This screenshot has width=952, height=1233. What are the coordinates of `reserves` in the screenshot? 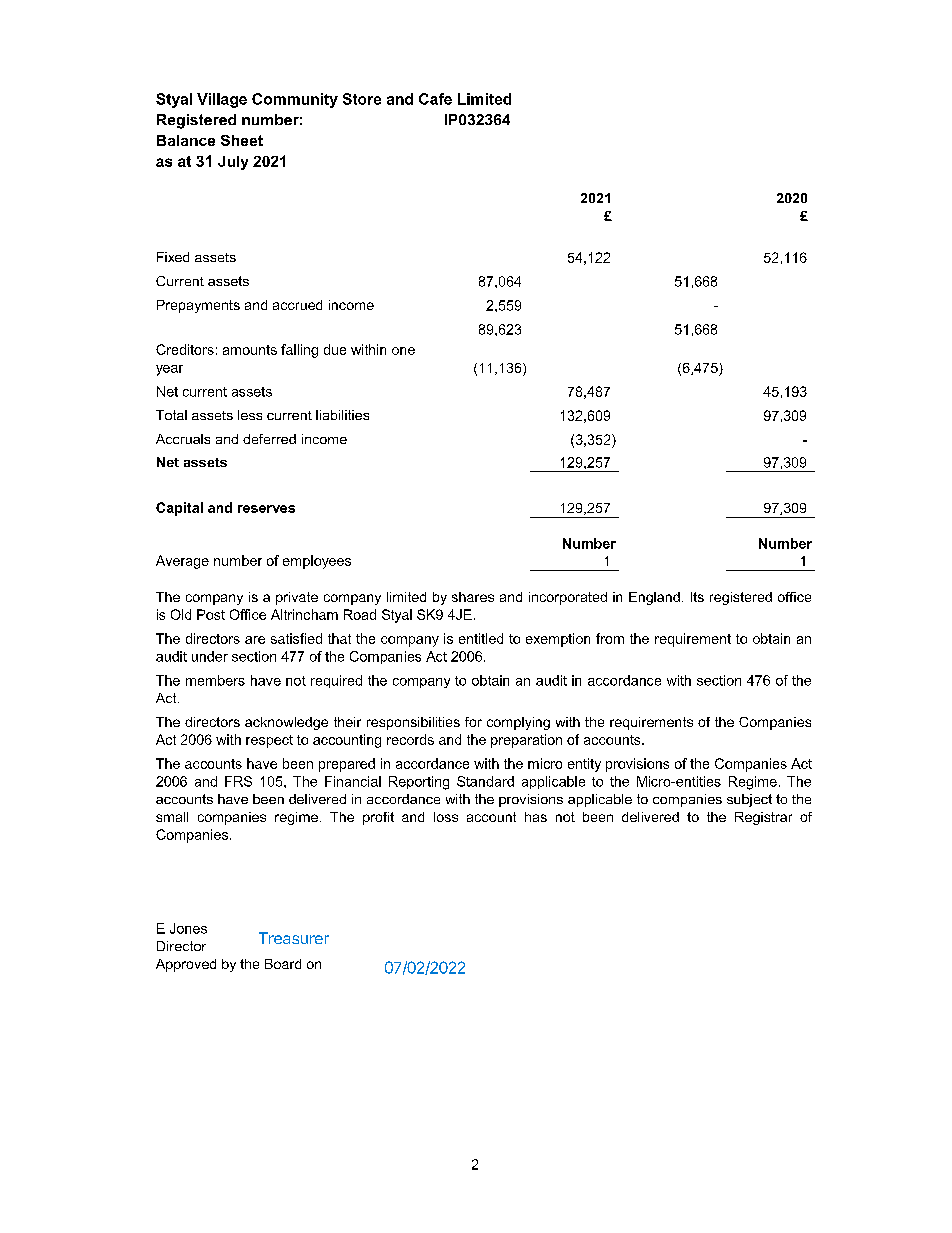 It's located at (266, 509).
